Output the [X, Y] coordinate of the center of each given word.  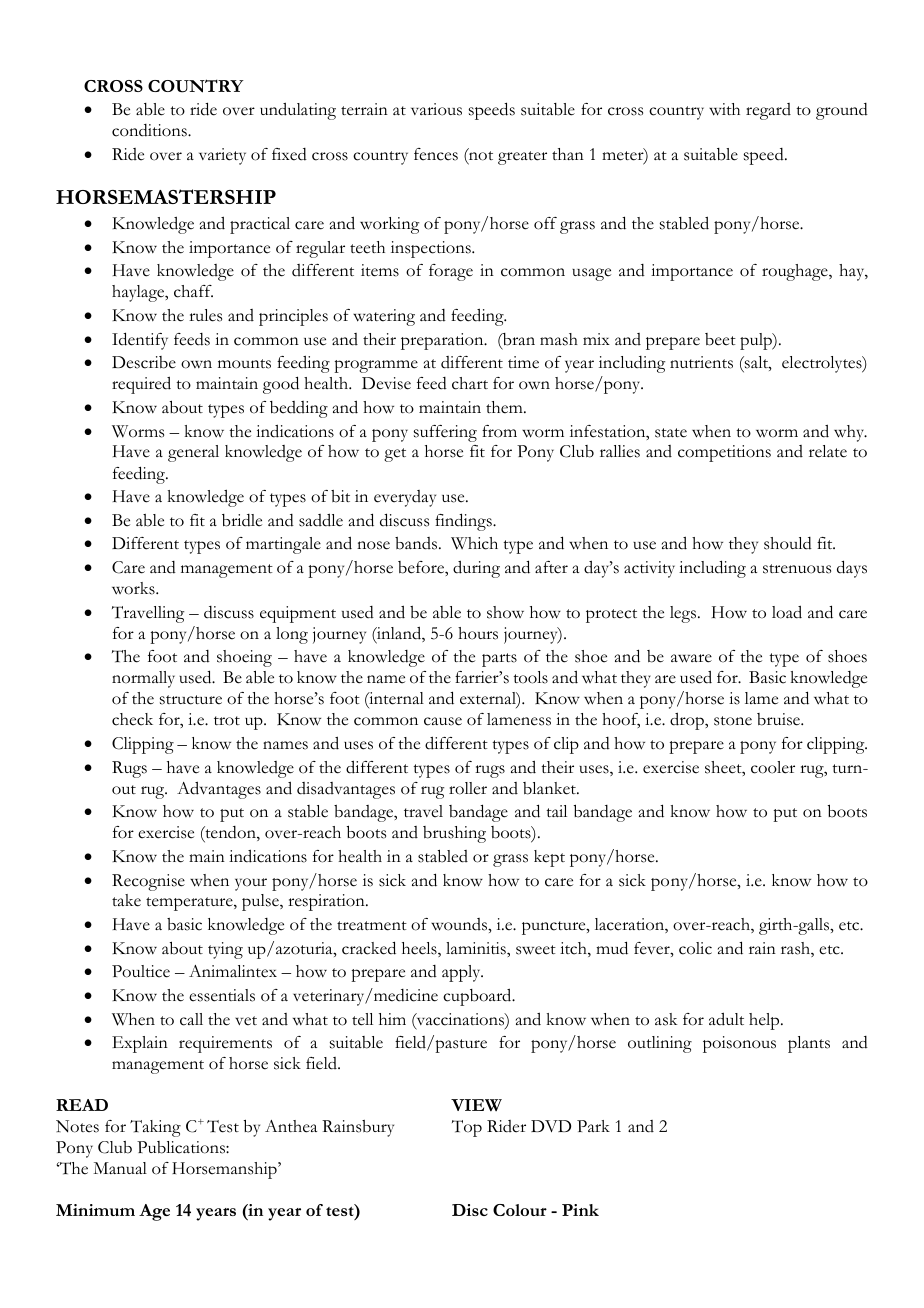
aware [691, 658]
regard [768, 111]
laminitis [477, 948]
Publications [182, 1147]
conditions [150, 130]
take [126, 900]
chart [470, 383]
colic [695, 948]
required [141, 385]
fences [436, 154]
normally [143, 679]
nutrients [701, 362]
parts [499, 660]
